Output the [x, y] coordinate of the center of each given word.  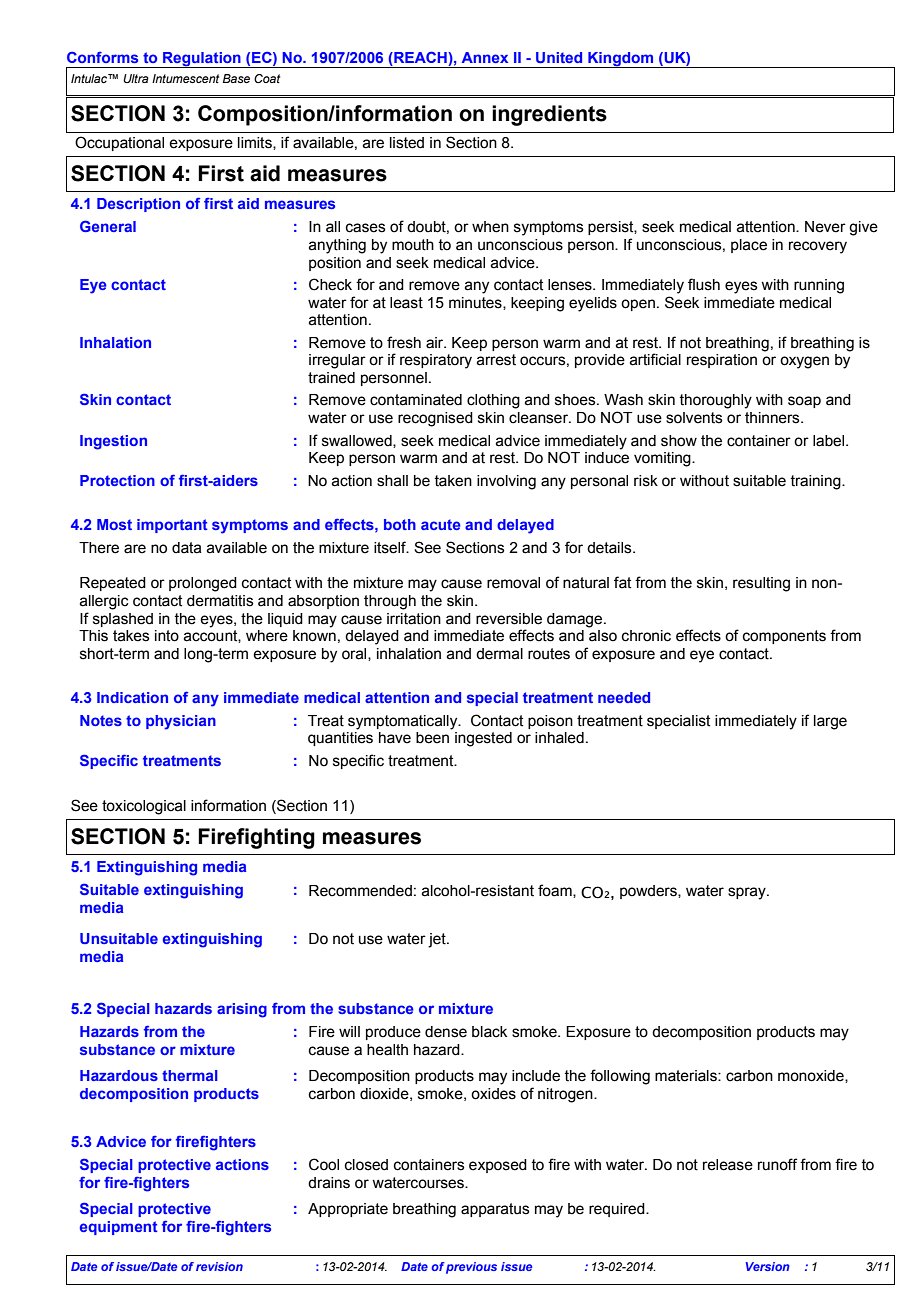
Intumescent [185, 78]
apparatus [495, 1210]
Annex [485, 57]
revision [219, 1266]
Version [768, 1266]
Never [825, 227]
